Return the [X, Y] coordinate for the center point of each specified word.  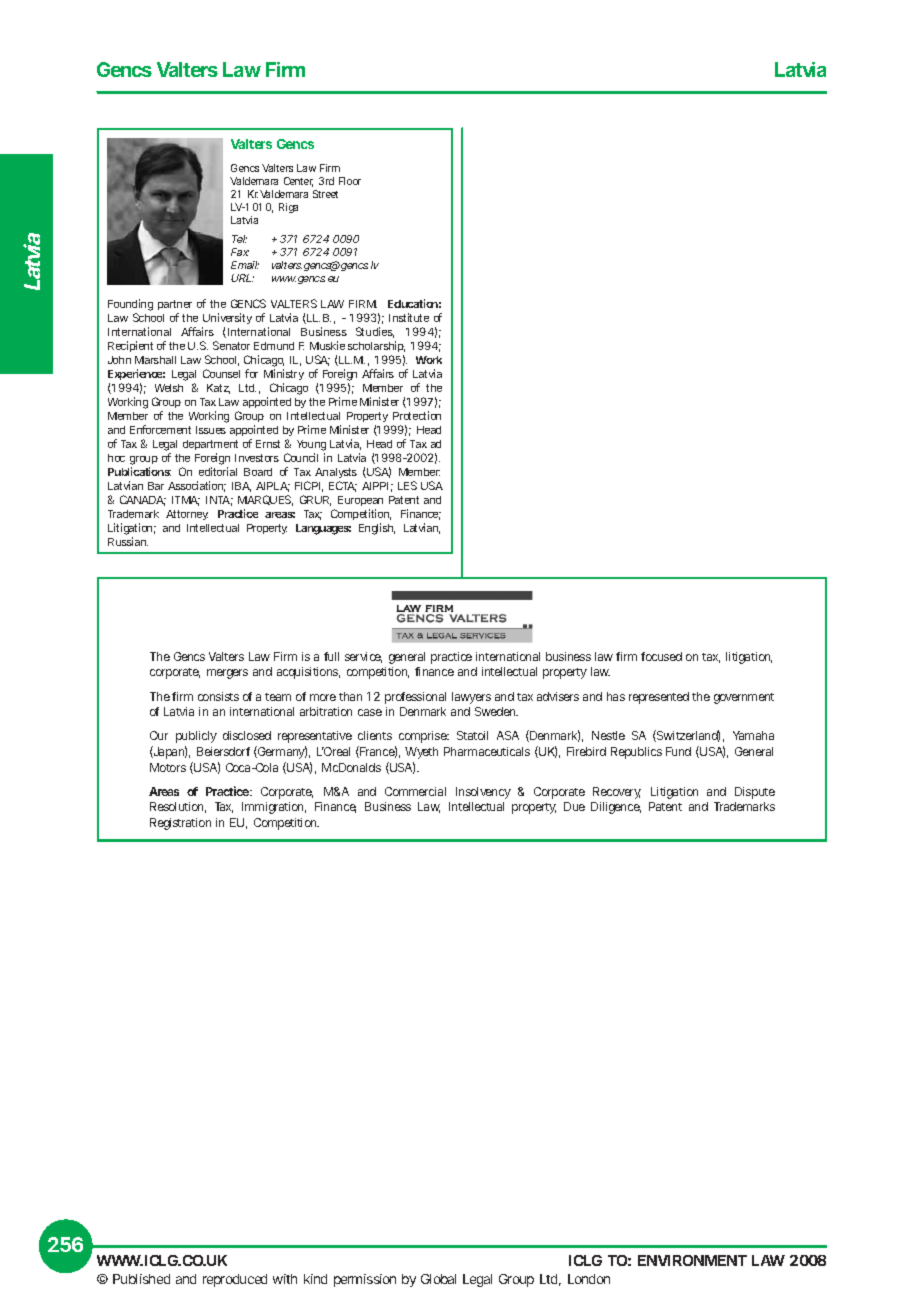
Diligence [616, 808]
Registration [180, 824]
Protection [417, 415]
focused [661, 656]
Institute [409, 317]
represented [659, 698]
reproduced [235, 1280]
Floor [350, 181]
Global [438, 1279]
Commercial [415, 791]
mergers [227, 674]
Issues [211, 430]
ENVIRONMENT [692, 1260]
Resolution [178, 807]
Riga [288, 208]
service [363, 657]
